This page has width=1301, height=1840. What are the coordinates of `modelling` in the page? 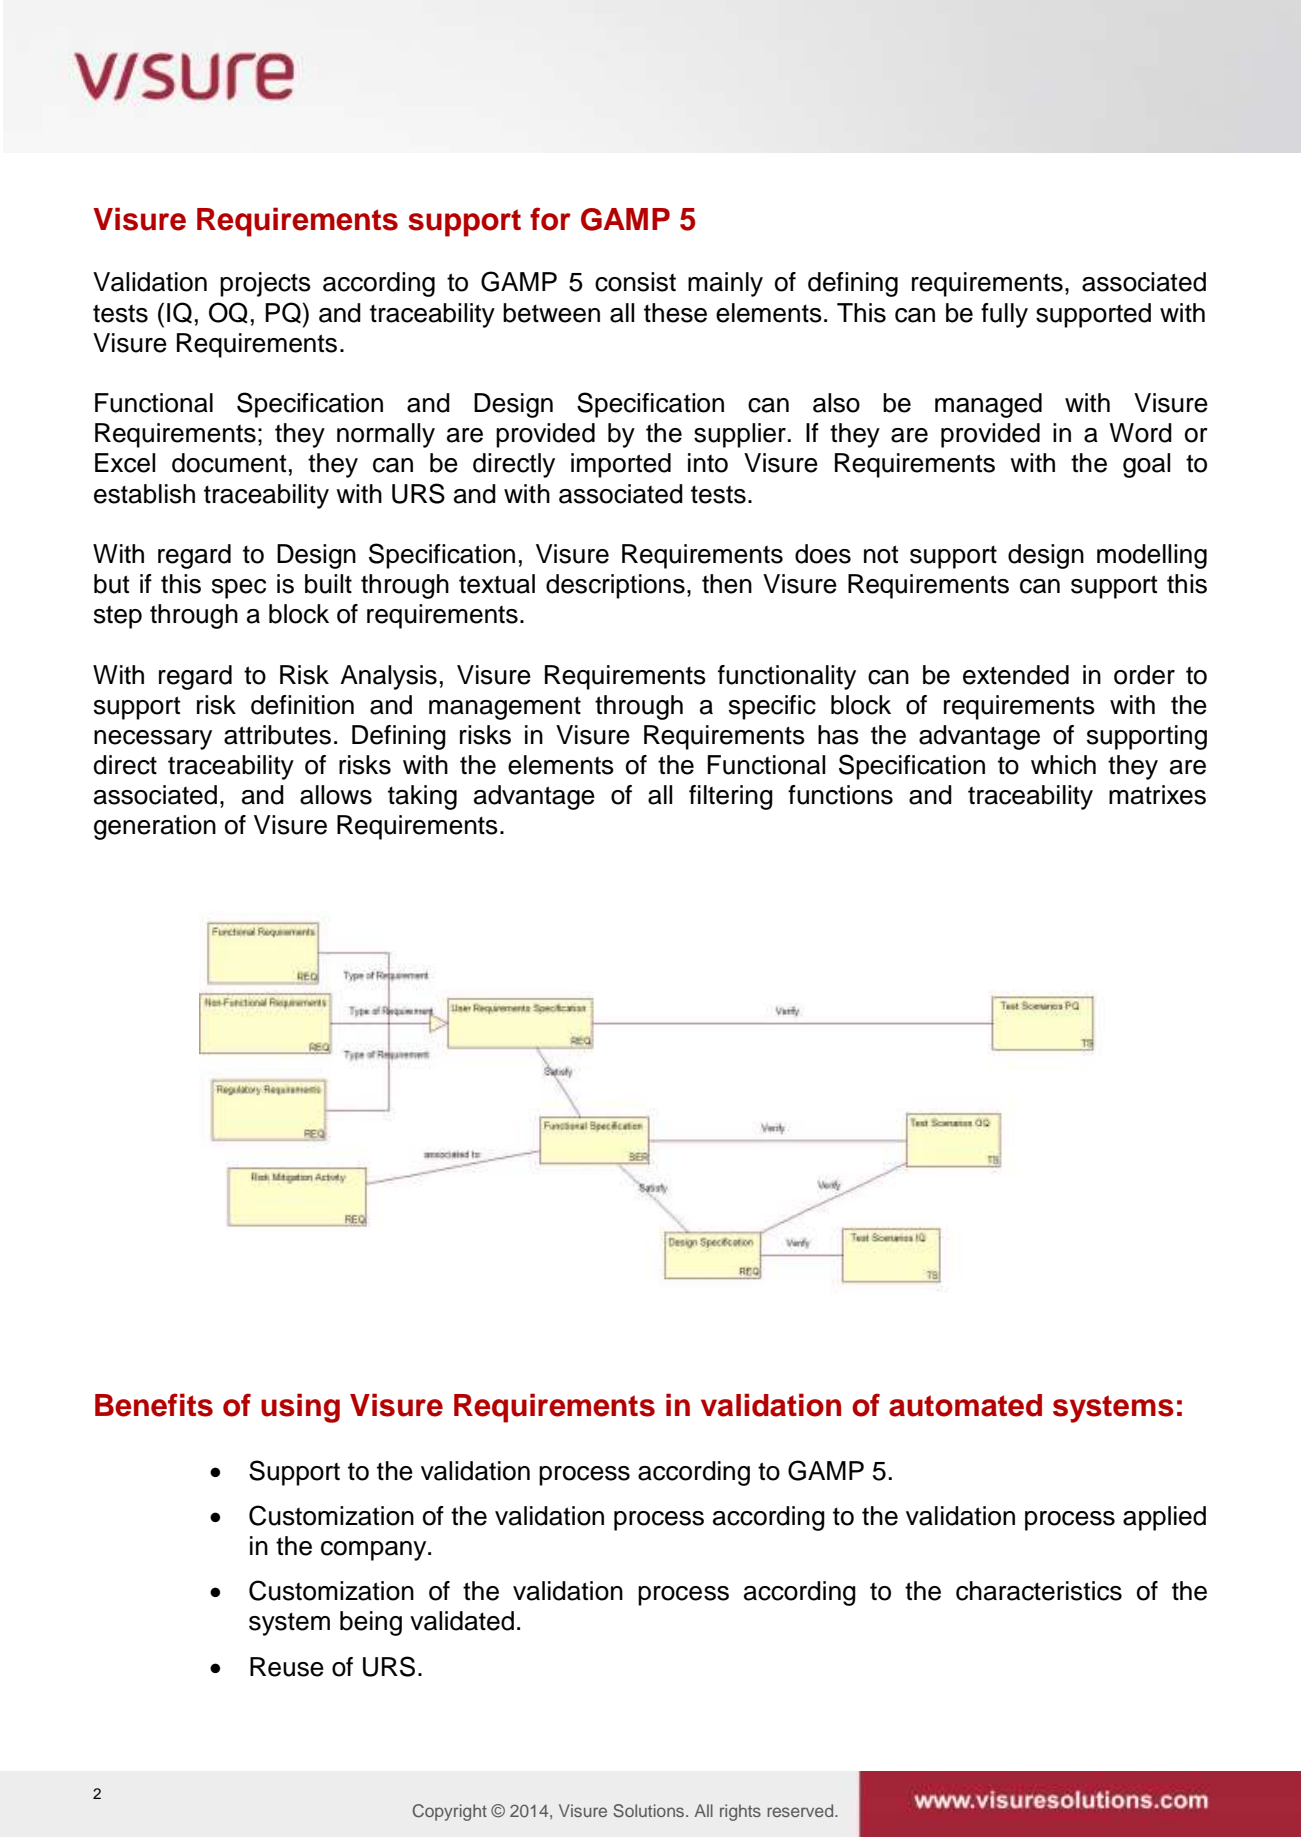 It's located at (1152, 556).
